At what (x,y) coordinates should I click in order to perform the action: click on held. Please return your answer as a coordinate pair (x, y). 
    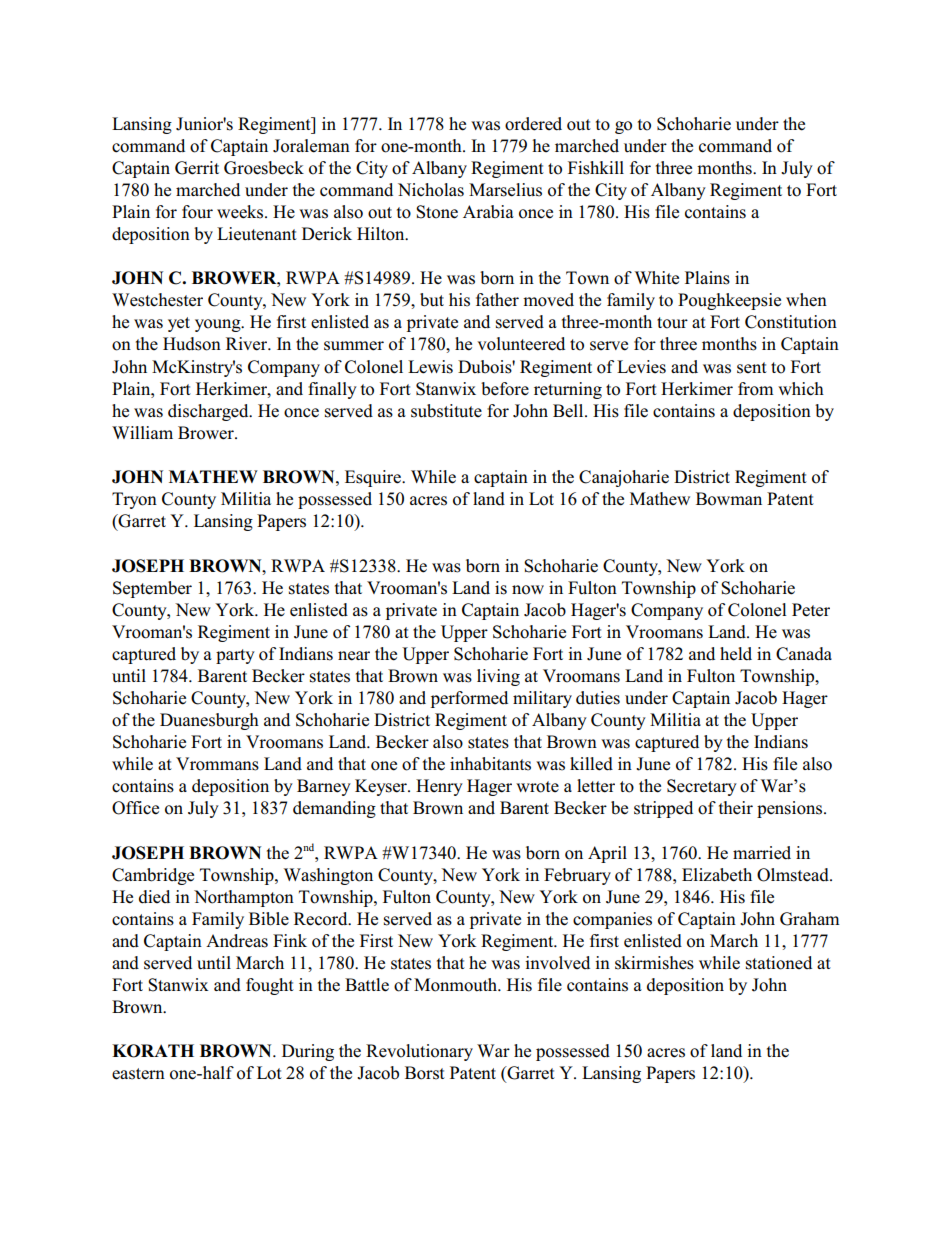
    Looking at the image, I should click on (736, 654).
